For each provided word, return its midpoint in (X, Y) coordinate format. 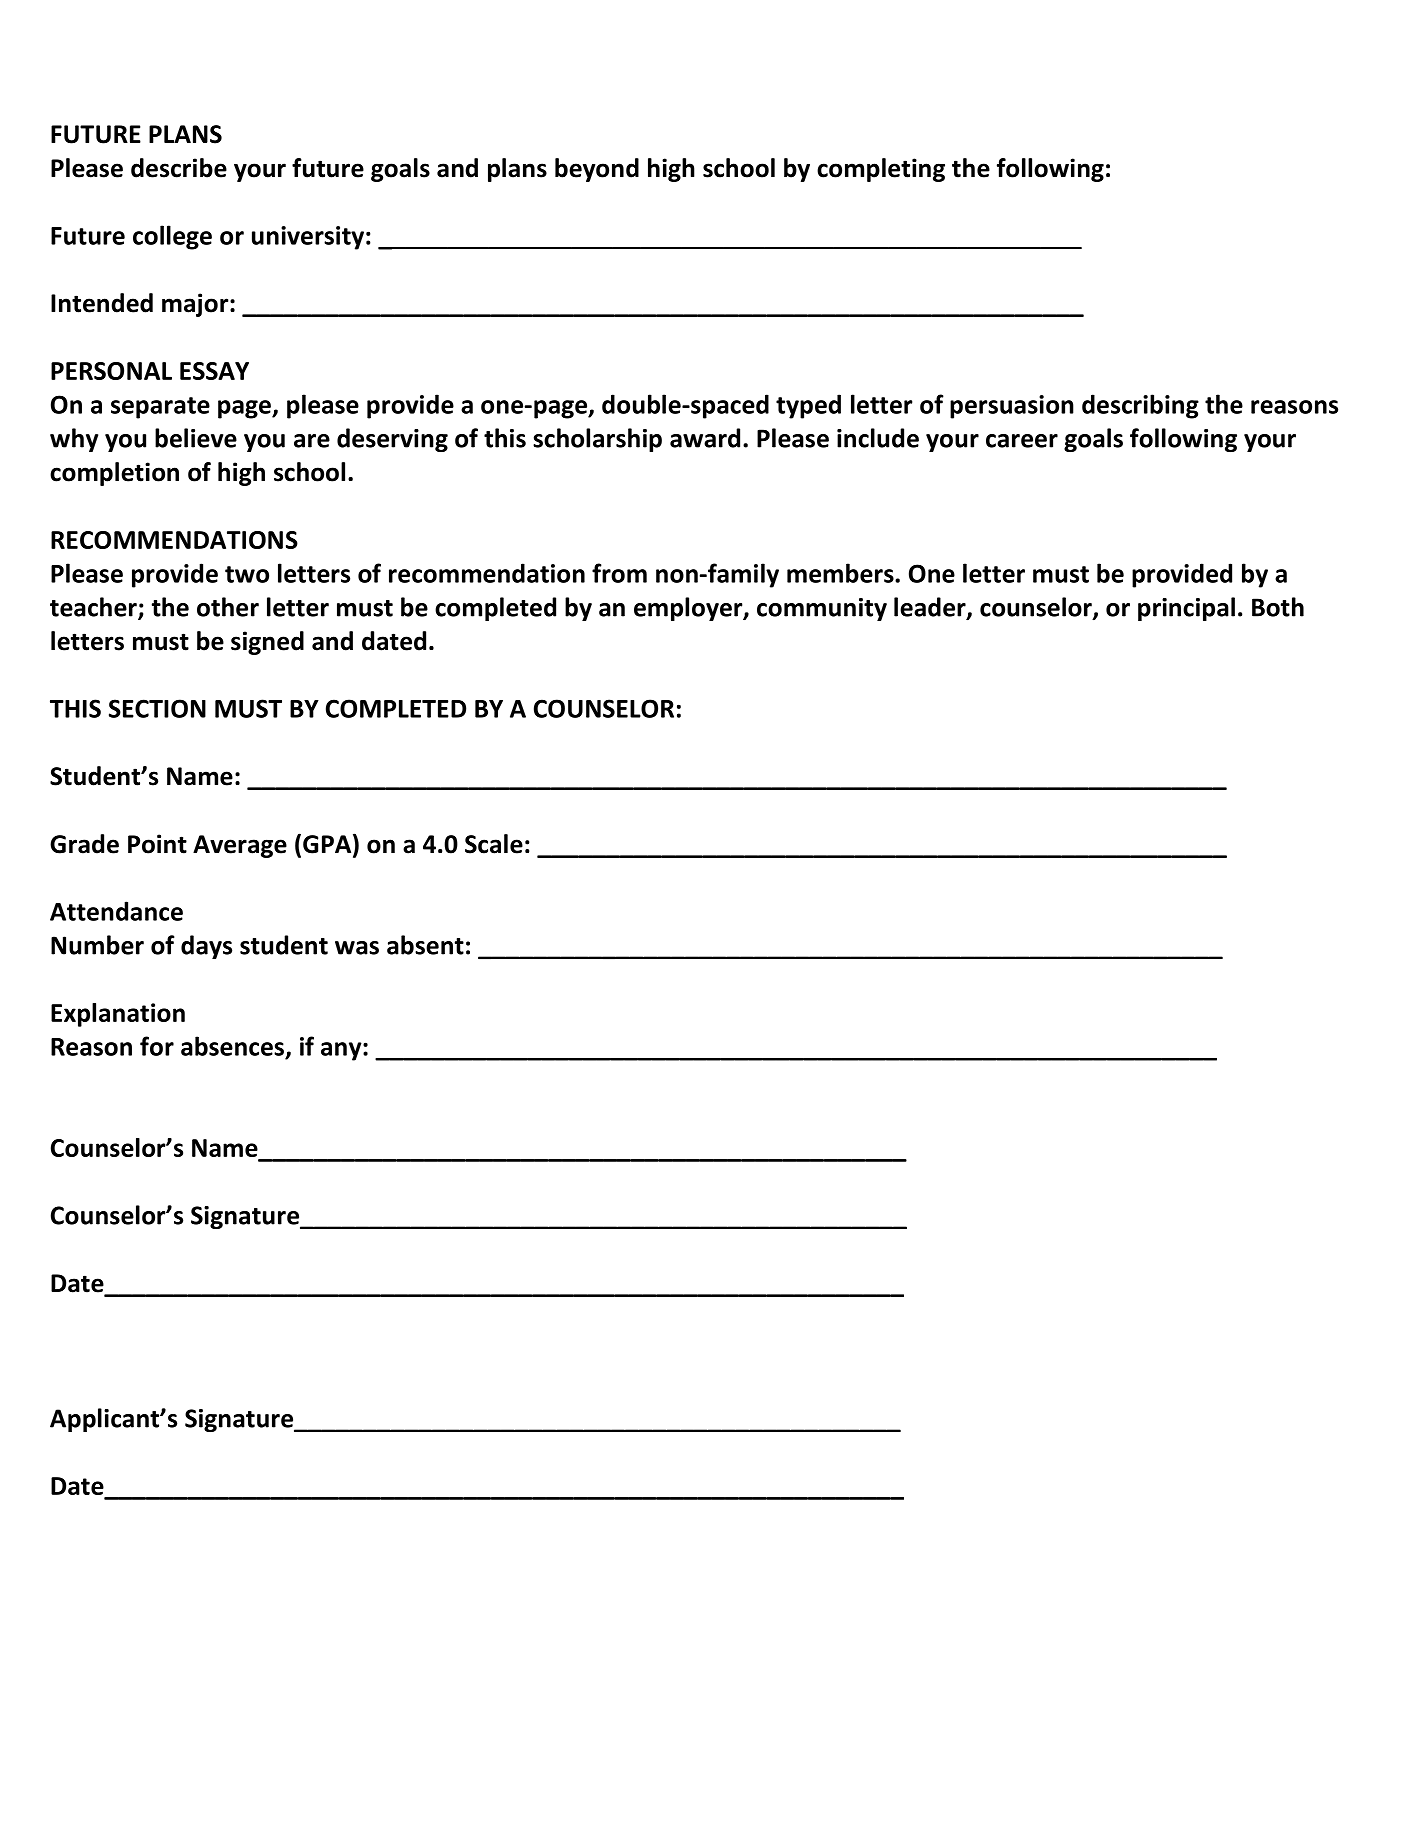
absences (232, 1046)
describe (179, 168)
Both (1278, 607)
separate (160, 408)
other (228, 607)
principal (1186, 609)
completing (881, 170)
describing (1140, 406)
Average (240, 846)
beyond (597, 170)
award (705, 438)
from (619, 573)
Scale (494, 844)
